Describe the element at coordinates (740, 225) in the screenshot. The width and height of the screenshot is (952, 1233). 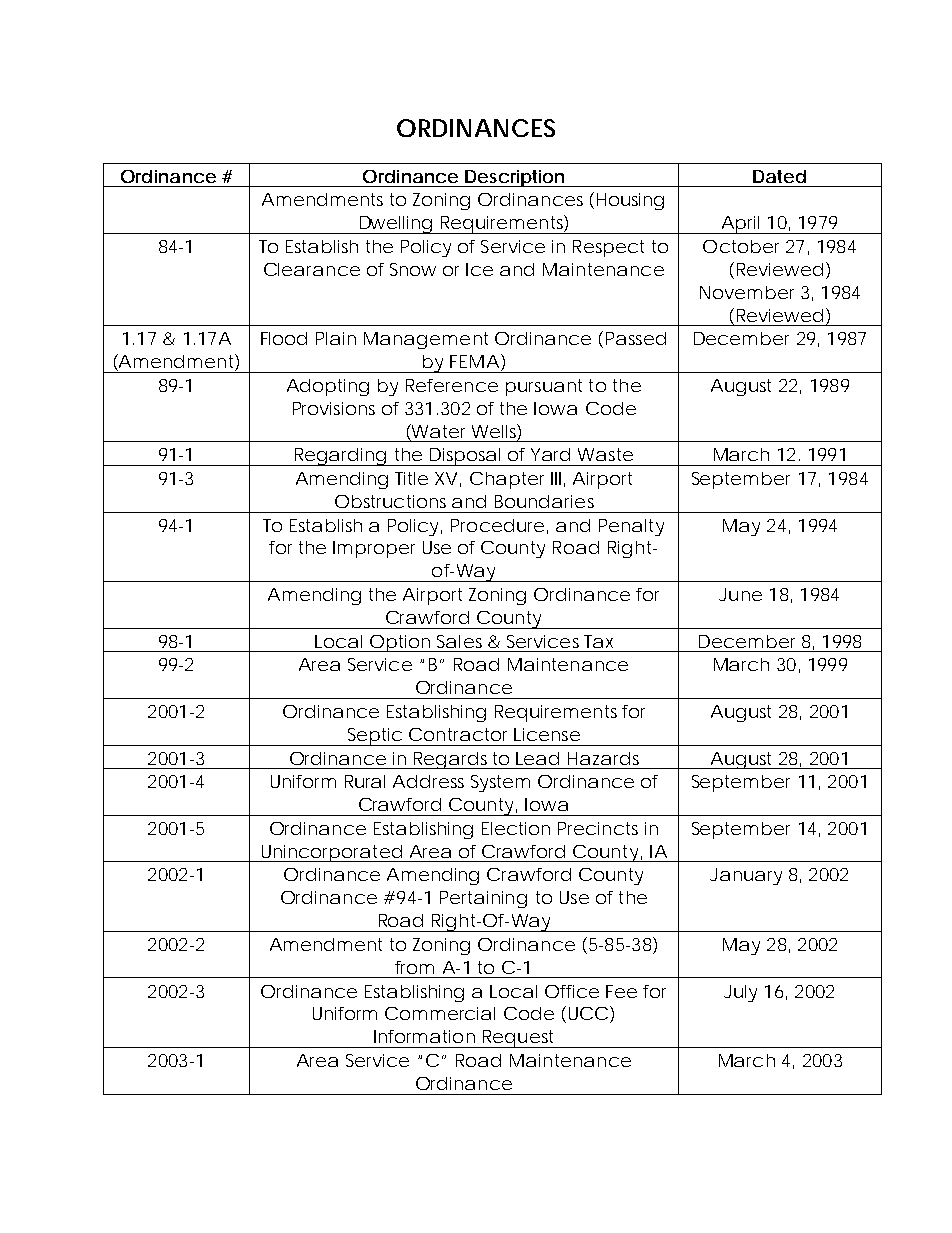
I see `April` at that location.
